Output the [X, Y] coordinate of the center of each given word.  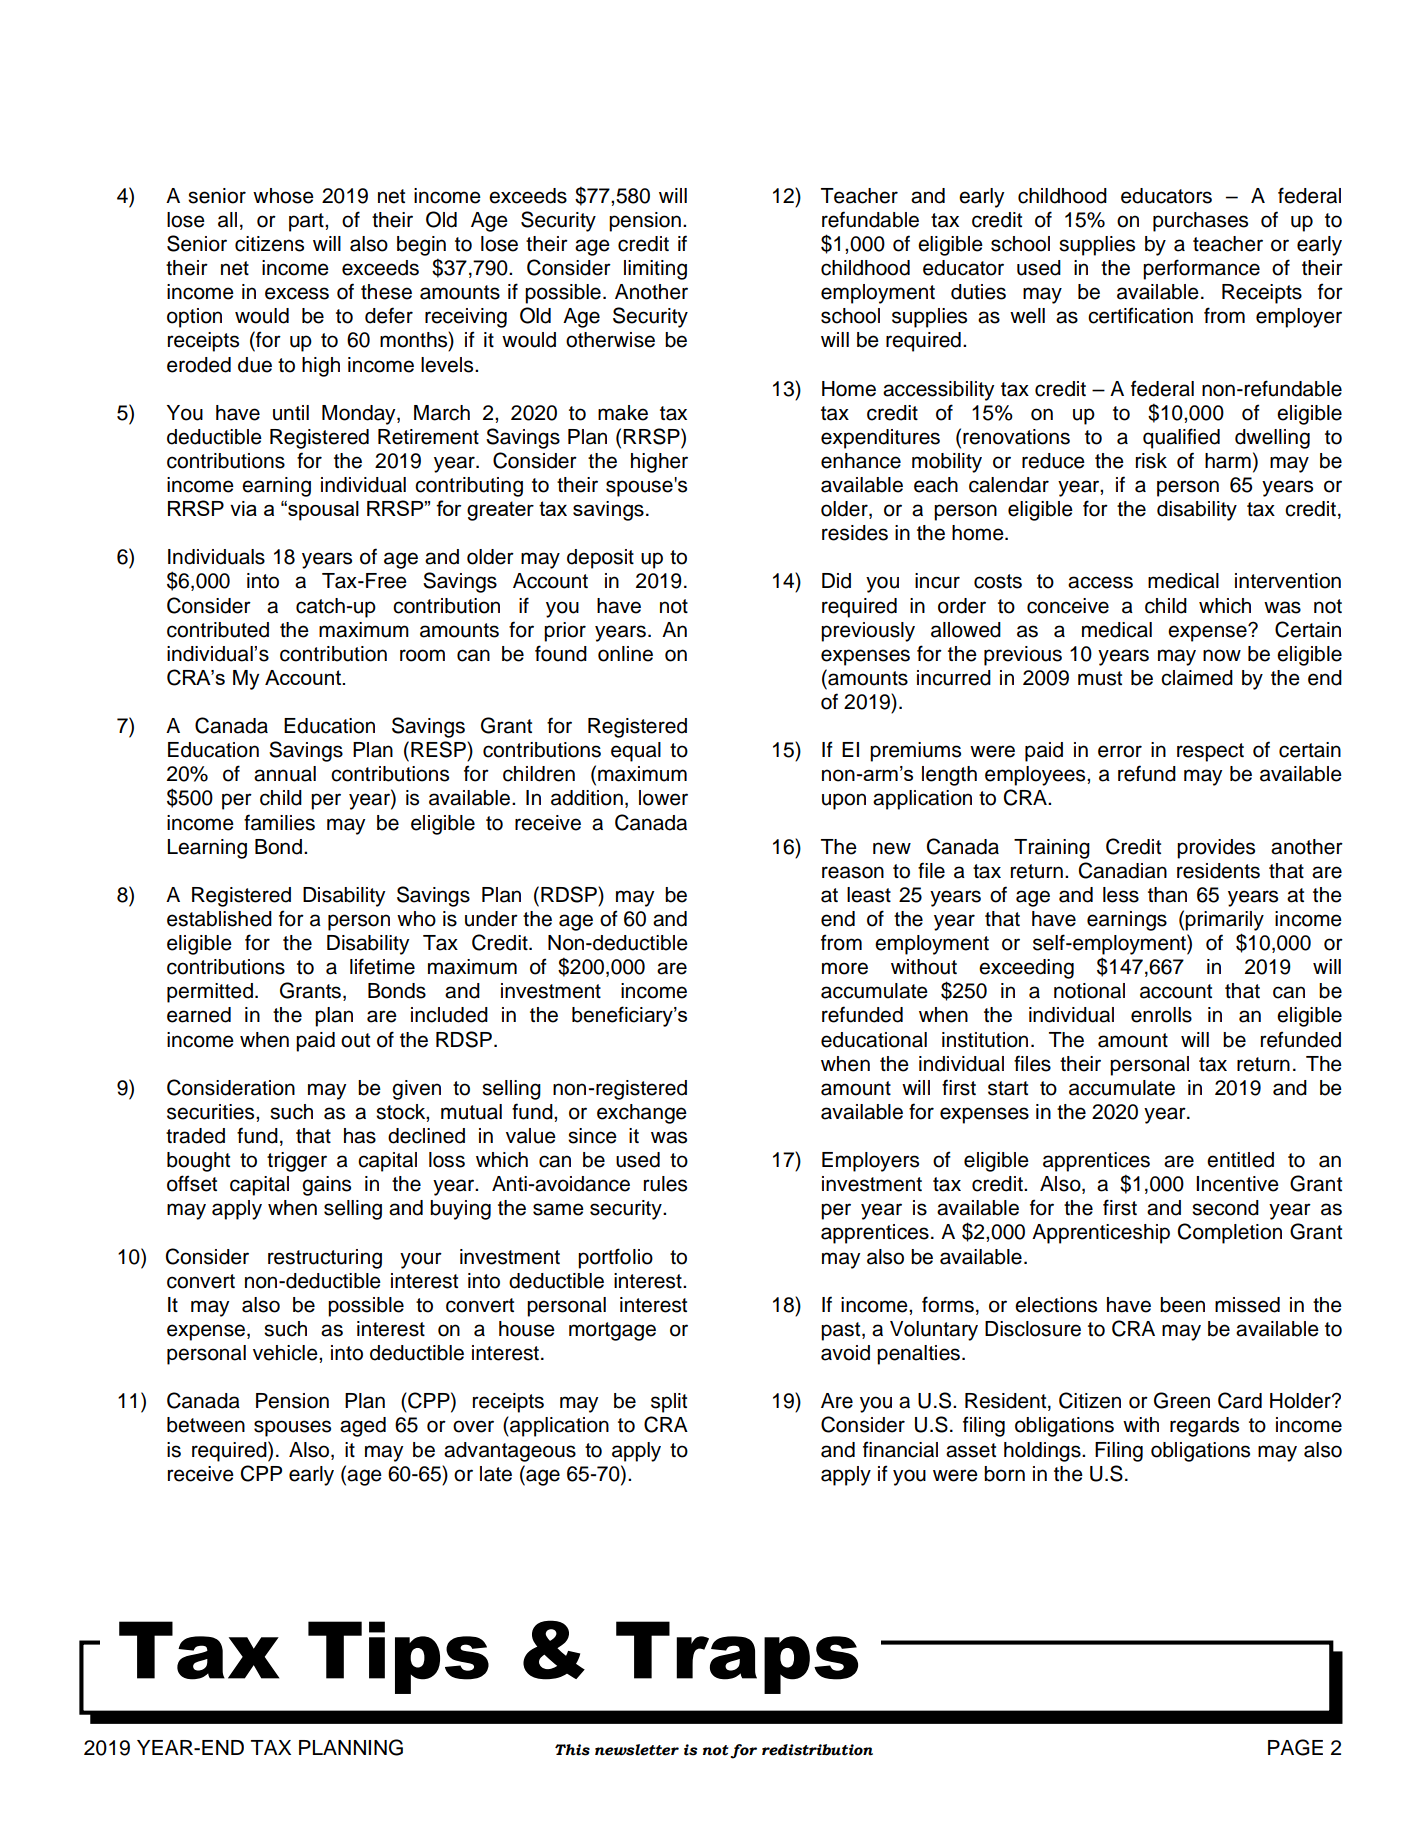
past [842, 1331]
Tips [398, 1657]
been [1182, 1305]
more [845, 968]
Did [836, 581]
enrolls [1161, 1015]
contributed [218, 630]
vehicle [286, 1353]
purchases [1200, 222]
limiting [655, 270]
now [1222, 655]
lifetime [382, 966]
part [307, 222]
